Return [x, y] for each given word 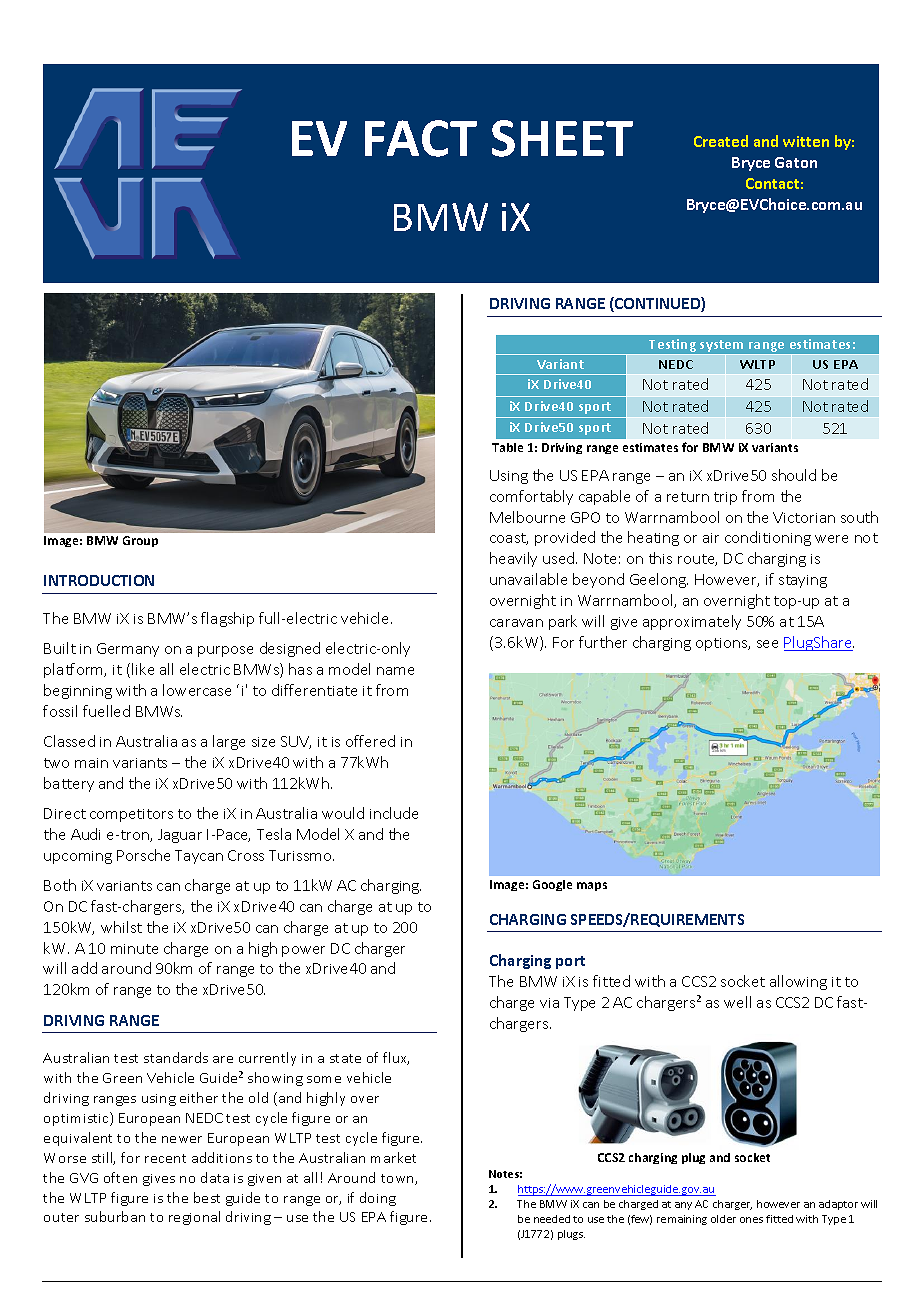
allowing [798, 982]
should [794, 475]
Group [140, 541]
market [393, 1157]
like [143, 669]
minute [134, 949]
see [767, 644]
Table [507, 447]
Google [552, 885]
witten [806, 141]
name [395, 671]
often [120, 1177]
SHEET [562, 138]
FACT [421, 138]
